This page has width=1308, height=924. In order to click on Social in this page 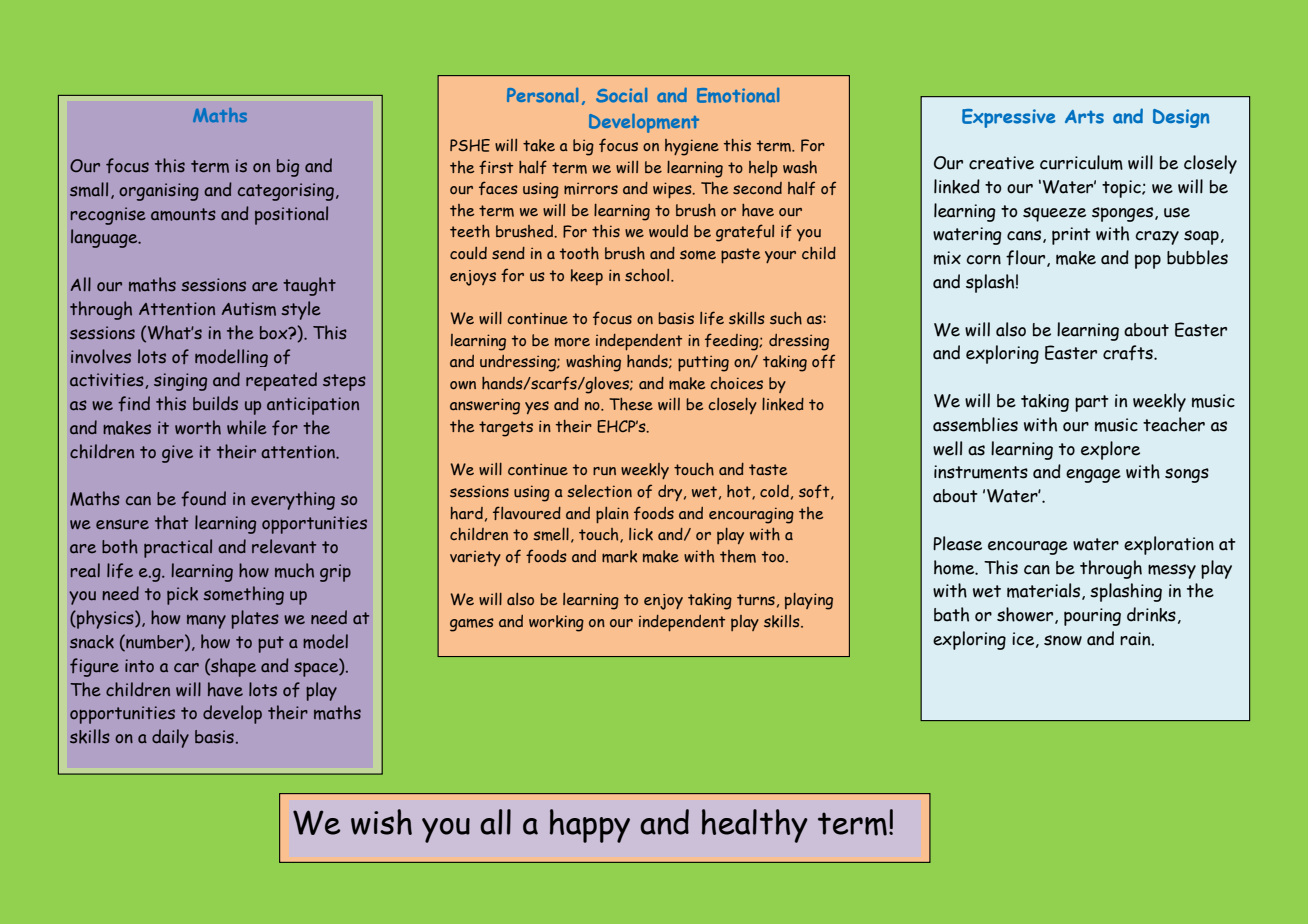, I will do `click(621, 95)`.
